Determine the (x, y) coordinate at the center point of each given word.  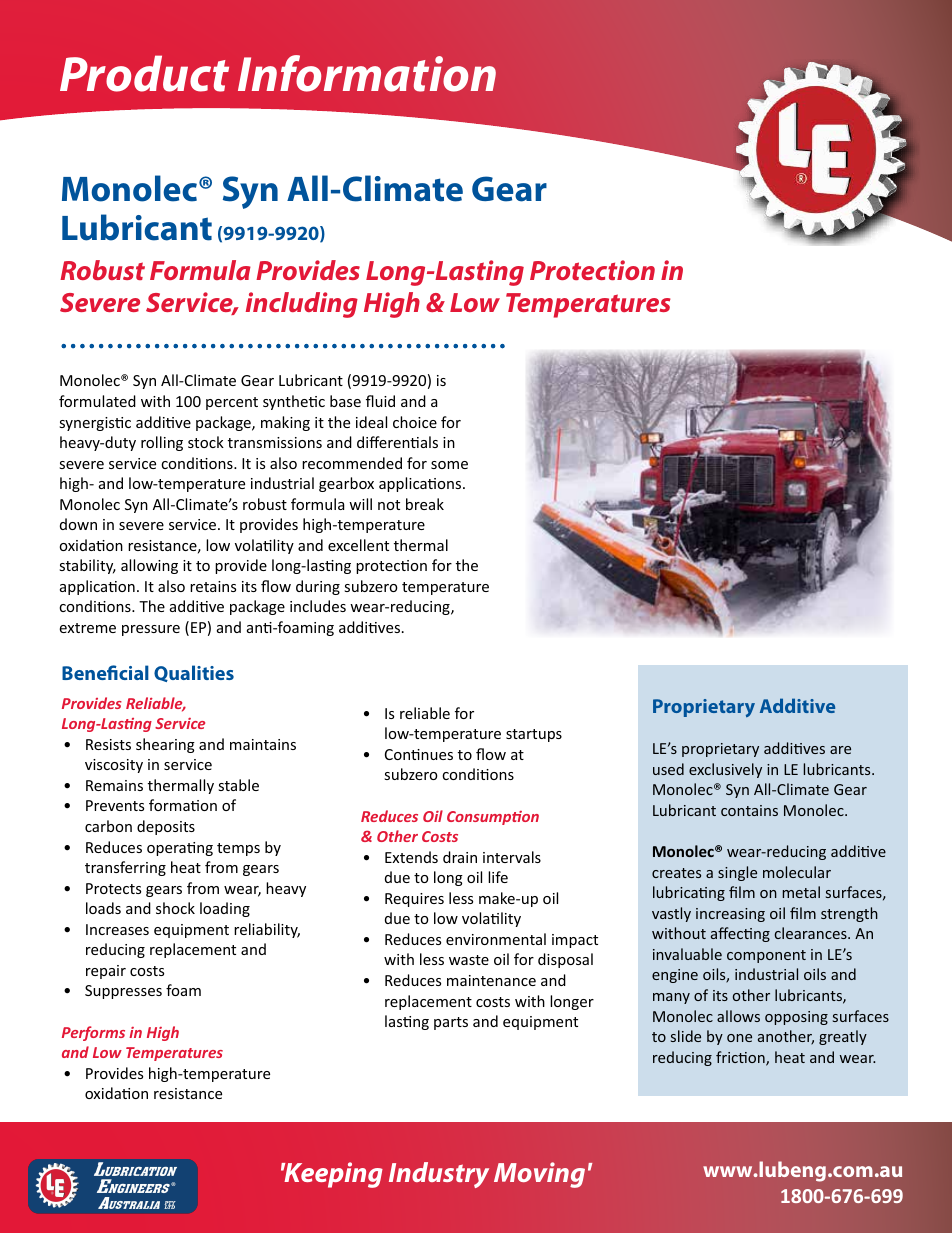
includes (318, 606)
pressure (151, 630)
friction (741, 1058)
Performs (93, 1033)
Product (144, 73)
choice (415, 422)
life (498, 877)
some (449, 465)
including (302, 305)
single (737, 873)
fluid (380, 401)
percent (232, 403)
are (840, 750)
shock (175, 908)
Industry (439, 1175)
